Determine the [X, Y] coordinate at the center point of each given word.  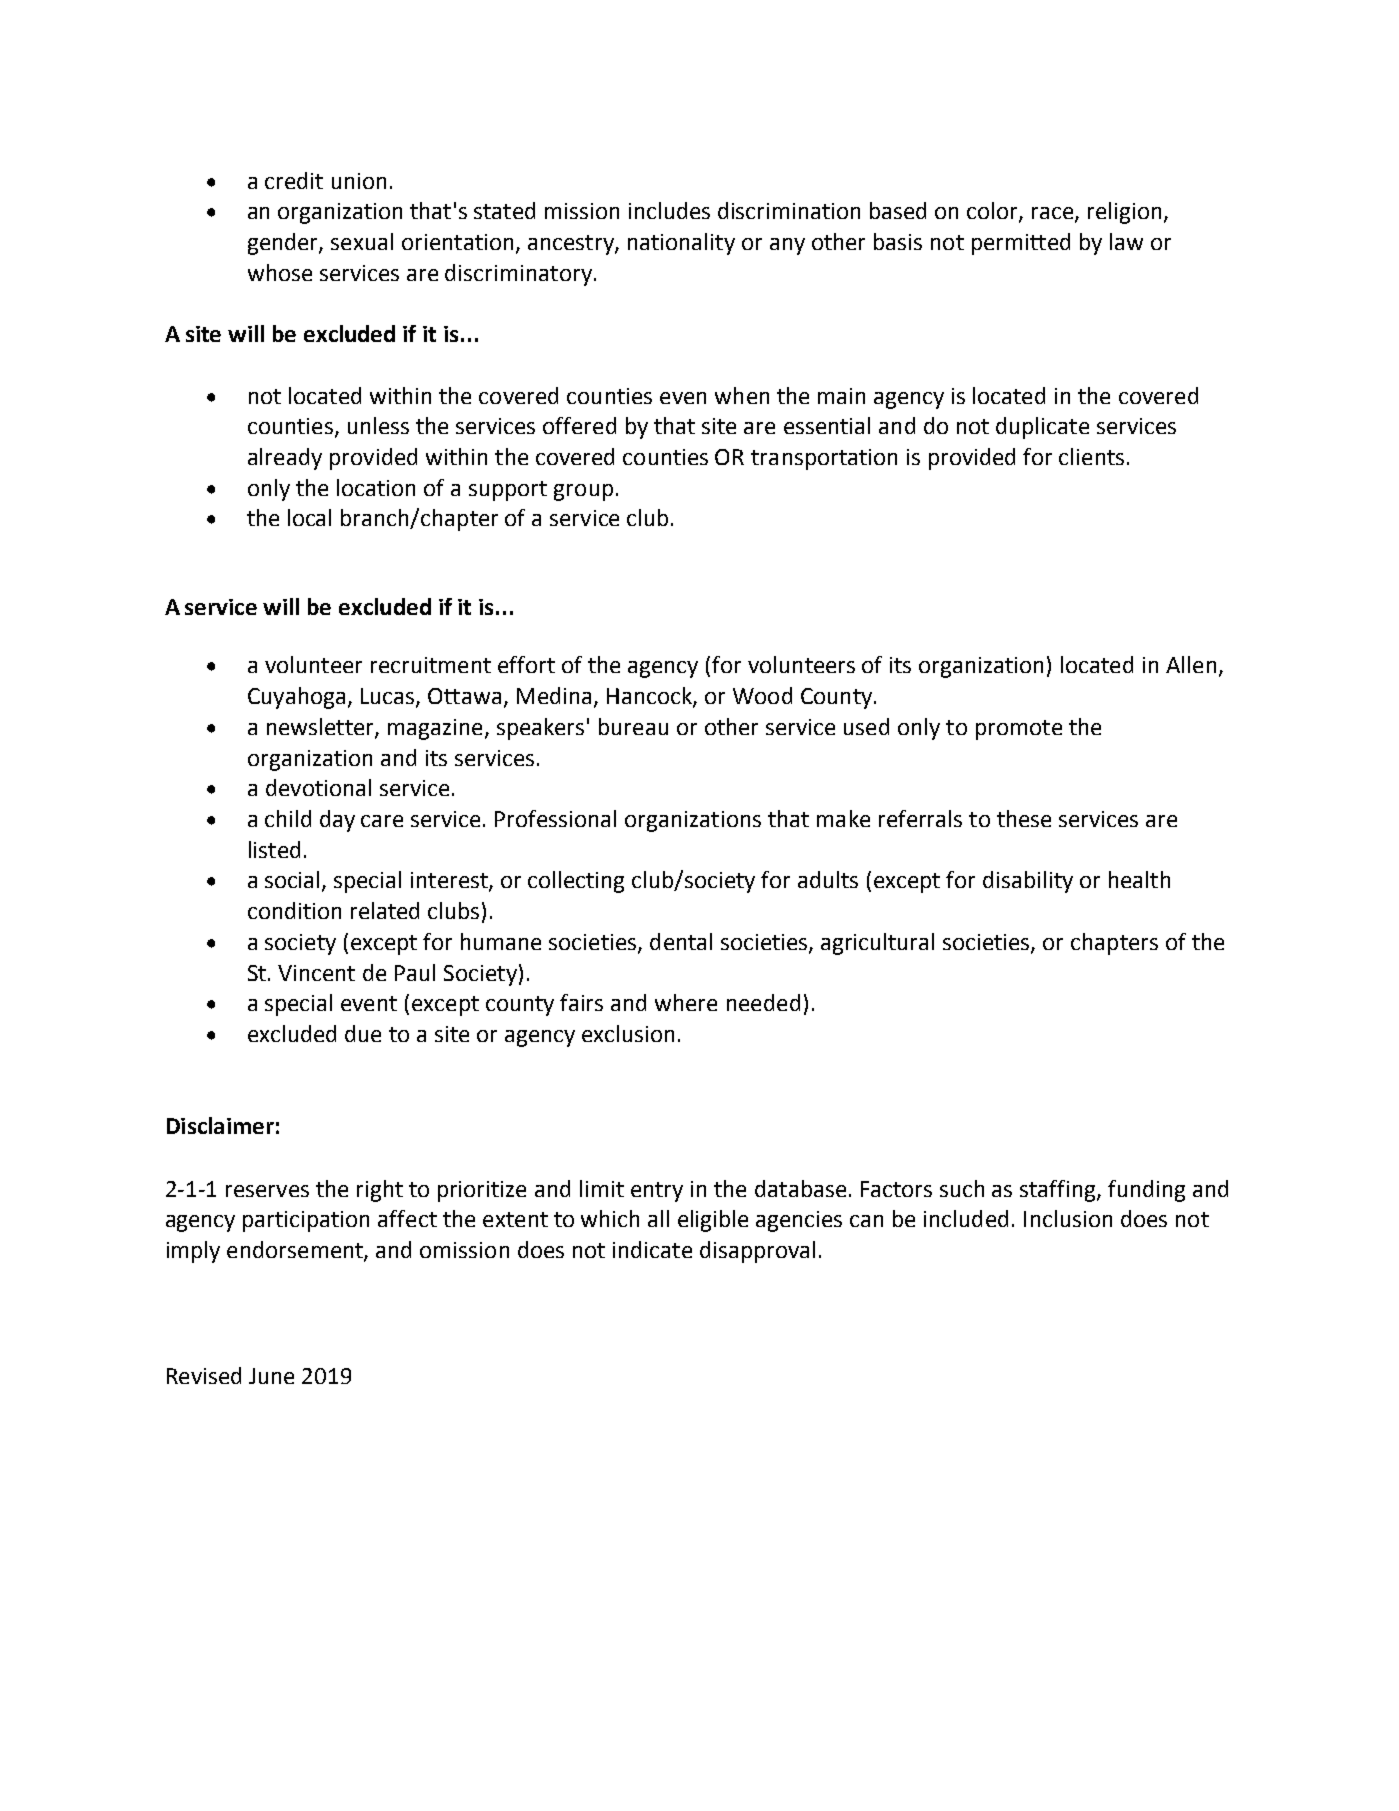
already [285, 459]
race [1054, 214]
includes [669, 210]
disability [1028, 882]
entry [657, 1192]
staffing [1059, 1191]
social [294, 881]
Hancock [650, 697]
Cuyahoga [296, 698]
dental [681, 941]
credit [294, 180]
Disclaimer [220, 1125]
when [742, 395]
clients [1091, 456]
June [271, 1376]
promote [1019, 730]
